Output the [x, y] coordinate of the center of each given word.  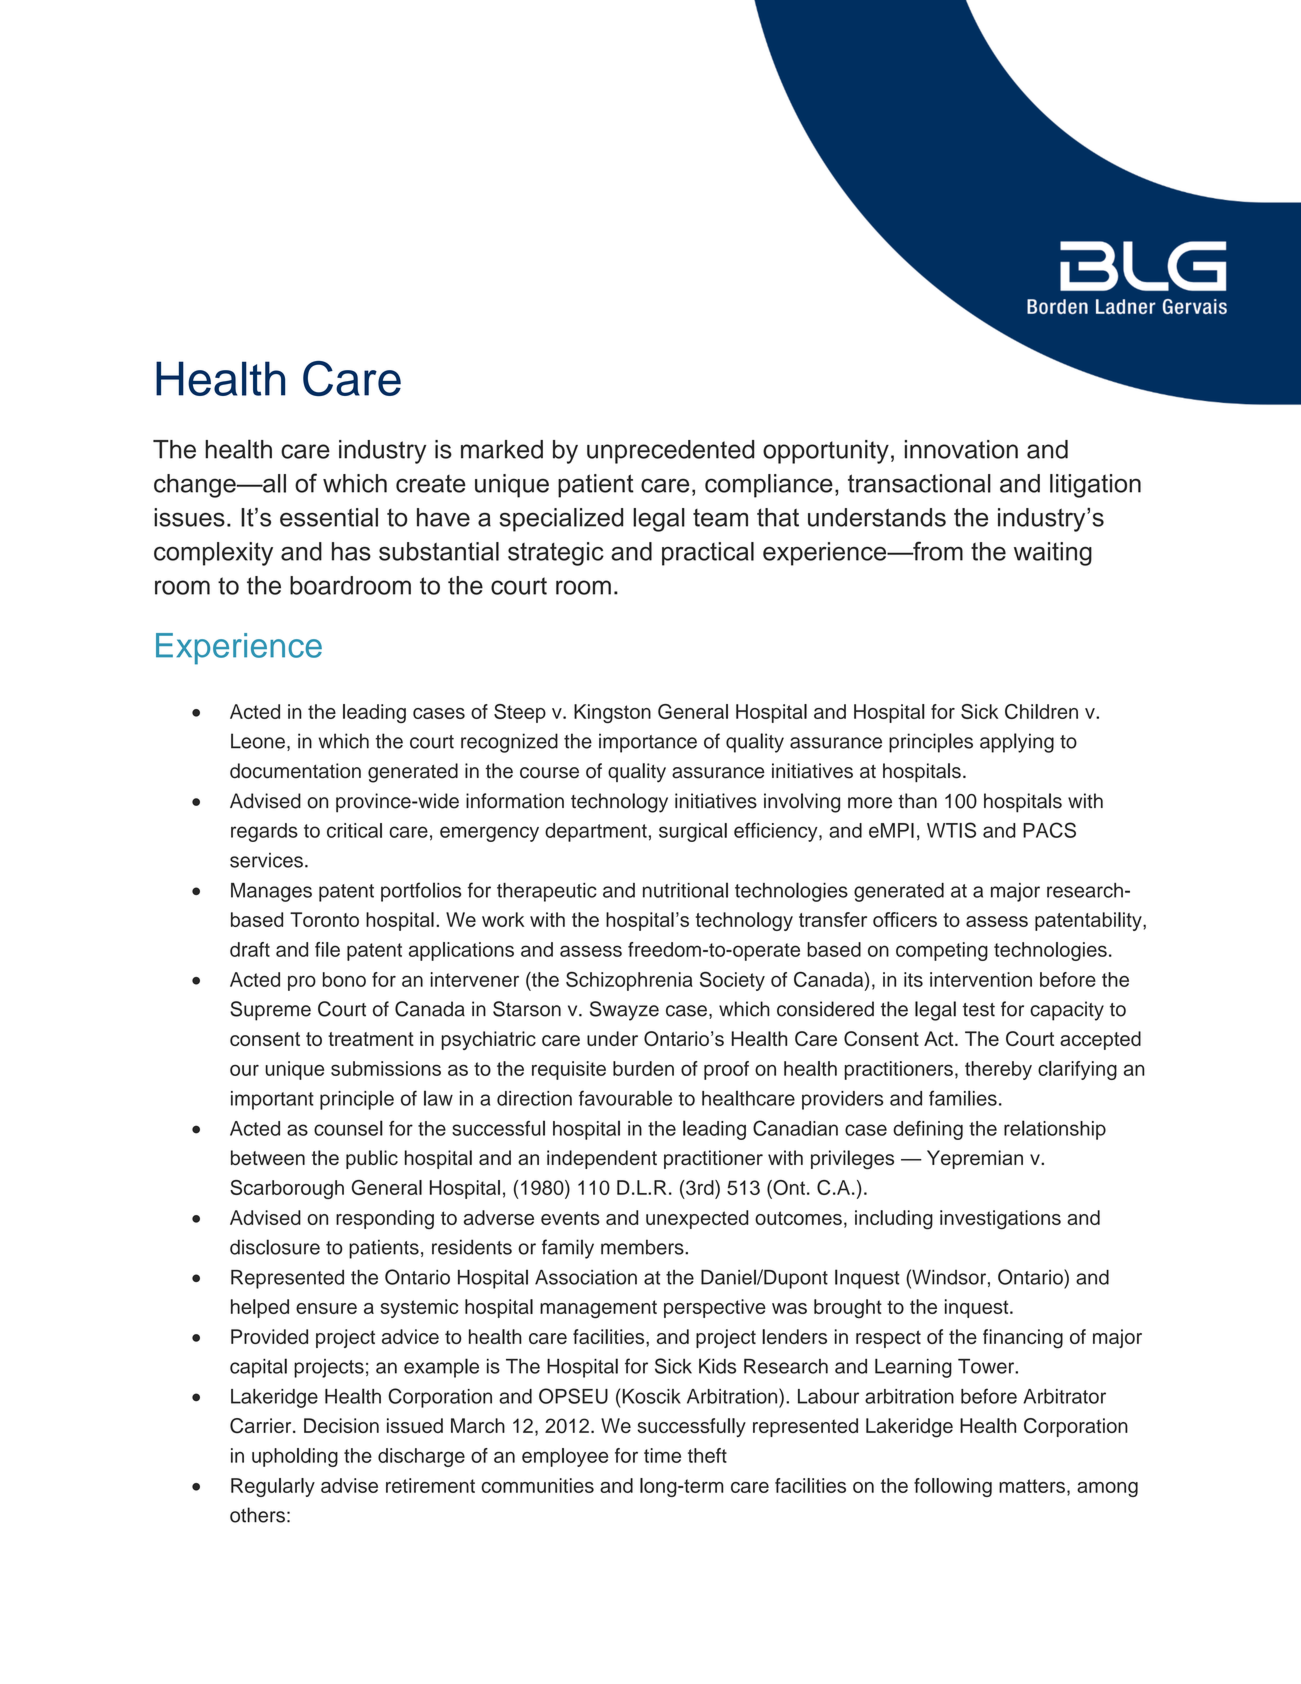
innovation [961, 449]
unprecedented [670, 452]
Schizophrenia [629, 981]
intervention [981, 979]
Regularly [273, 1487]
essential [329, 517]
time [662, 1455]
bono [344, 979]
